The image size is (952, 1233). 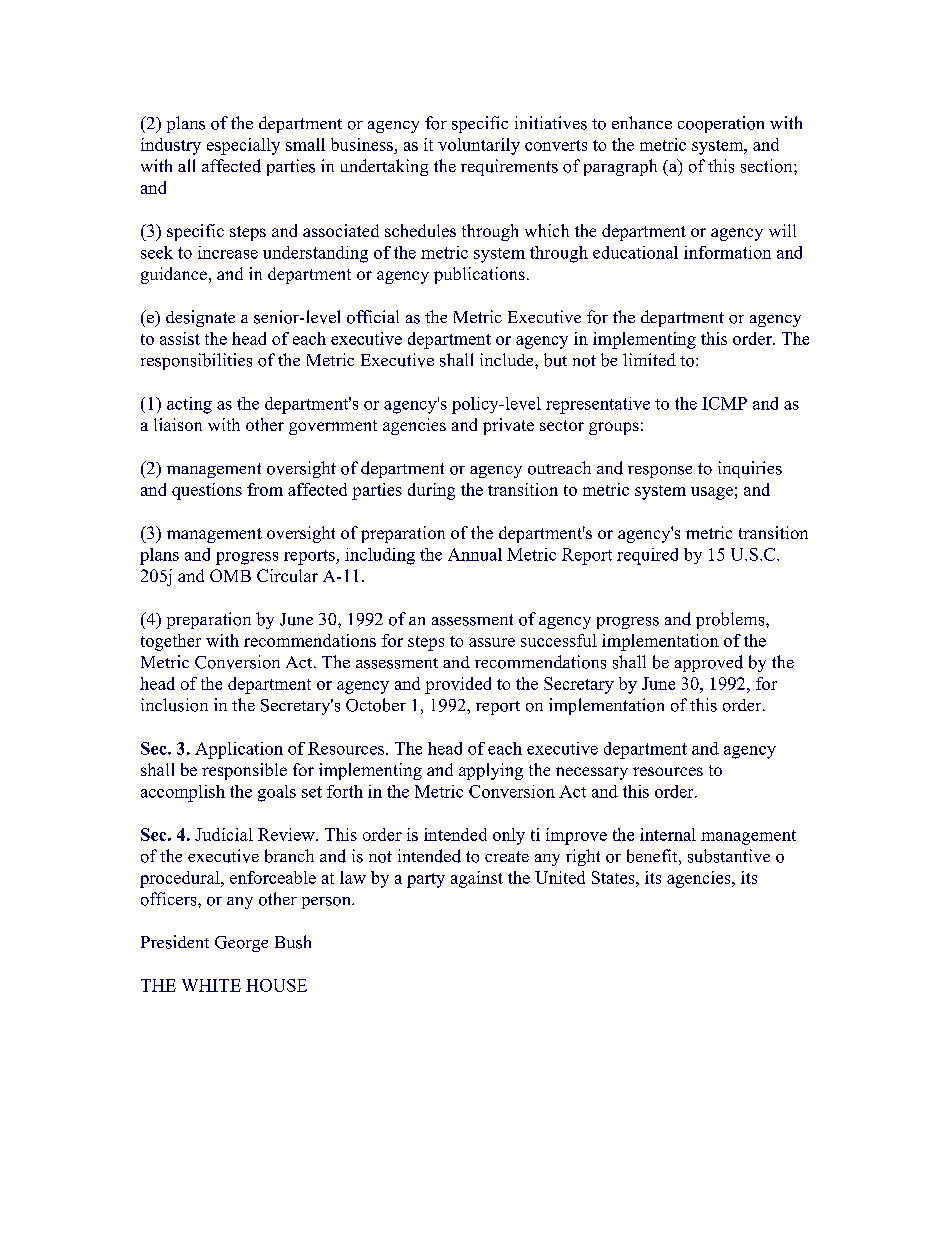 I want to click on voluntarily, so click(x=479, y=146).
